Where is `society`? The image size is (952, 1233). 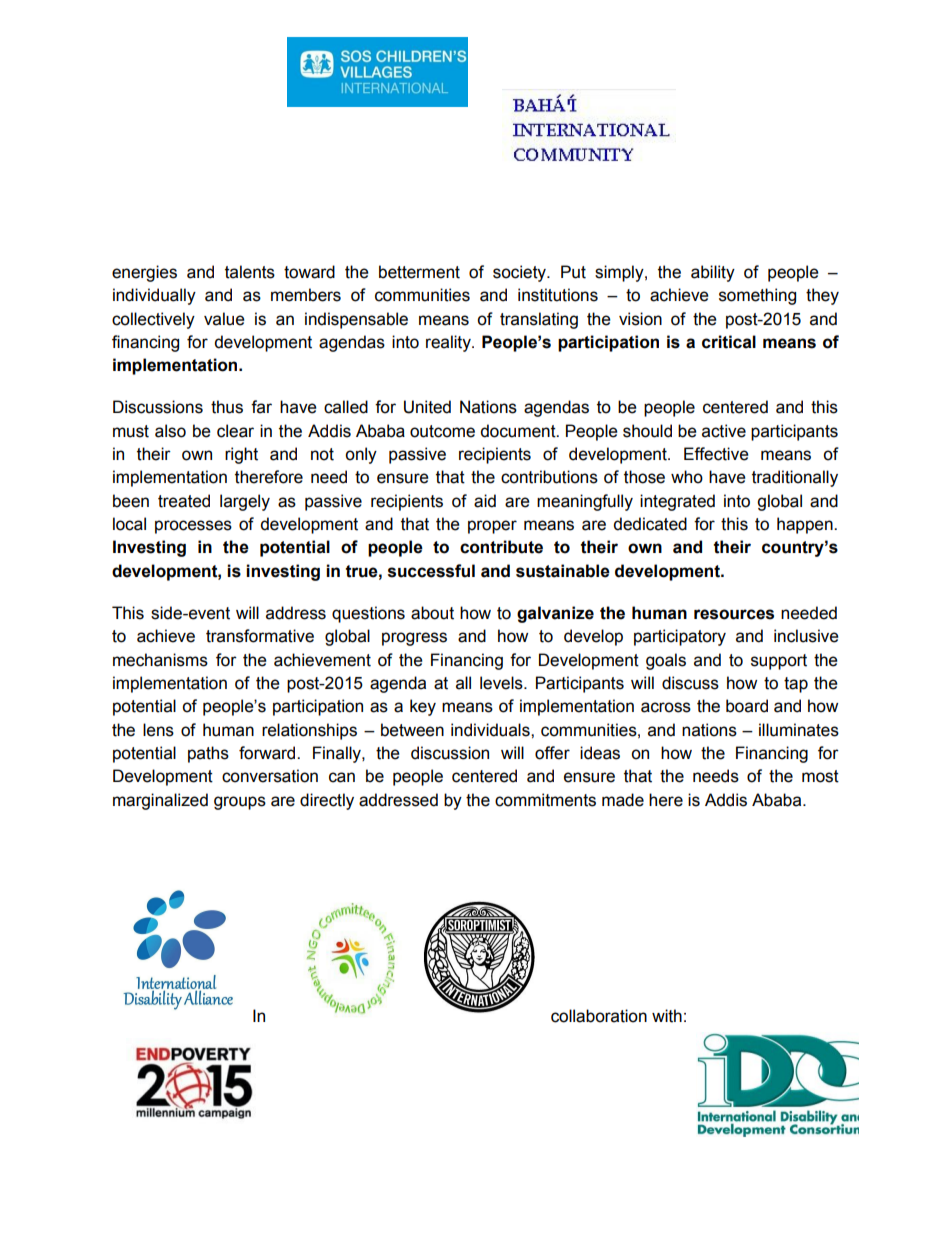 society is located at coordinates (520, 273).
